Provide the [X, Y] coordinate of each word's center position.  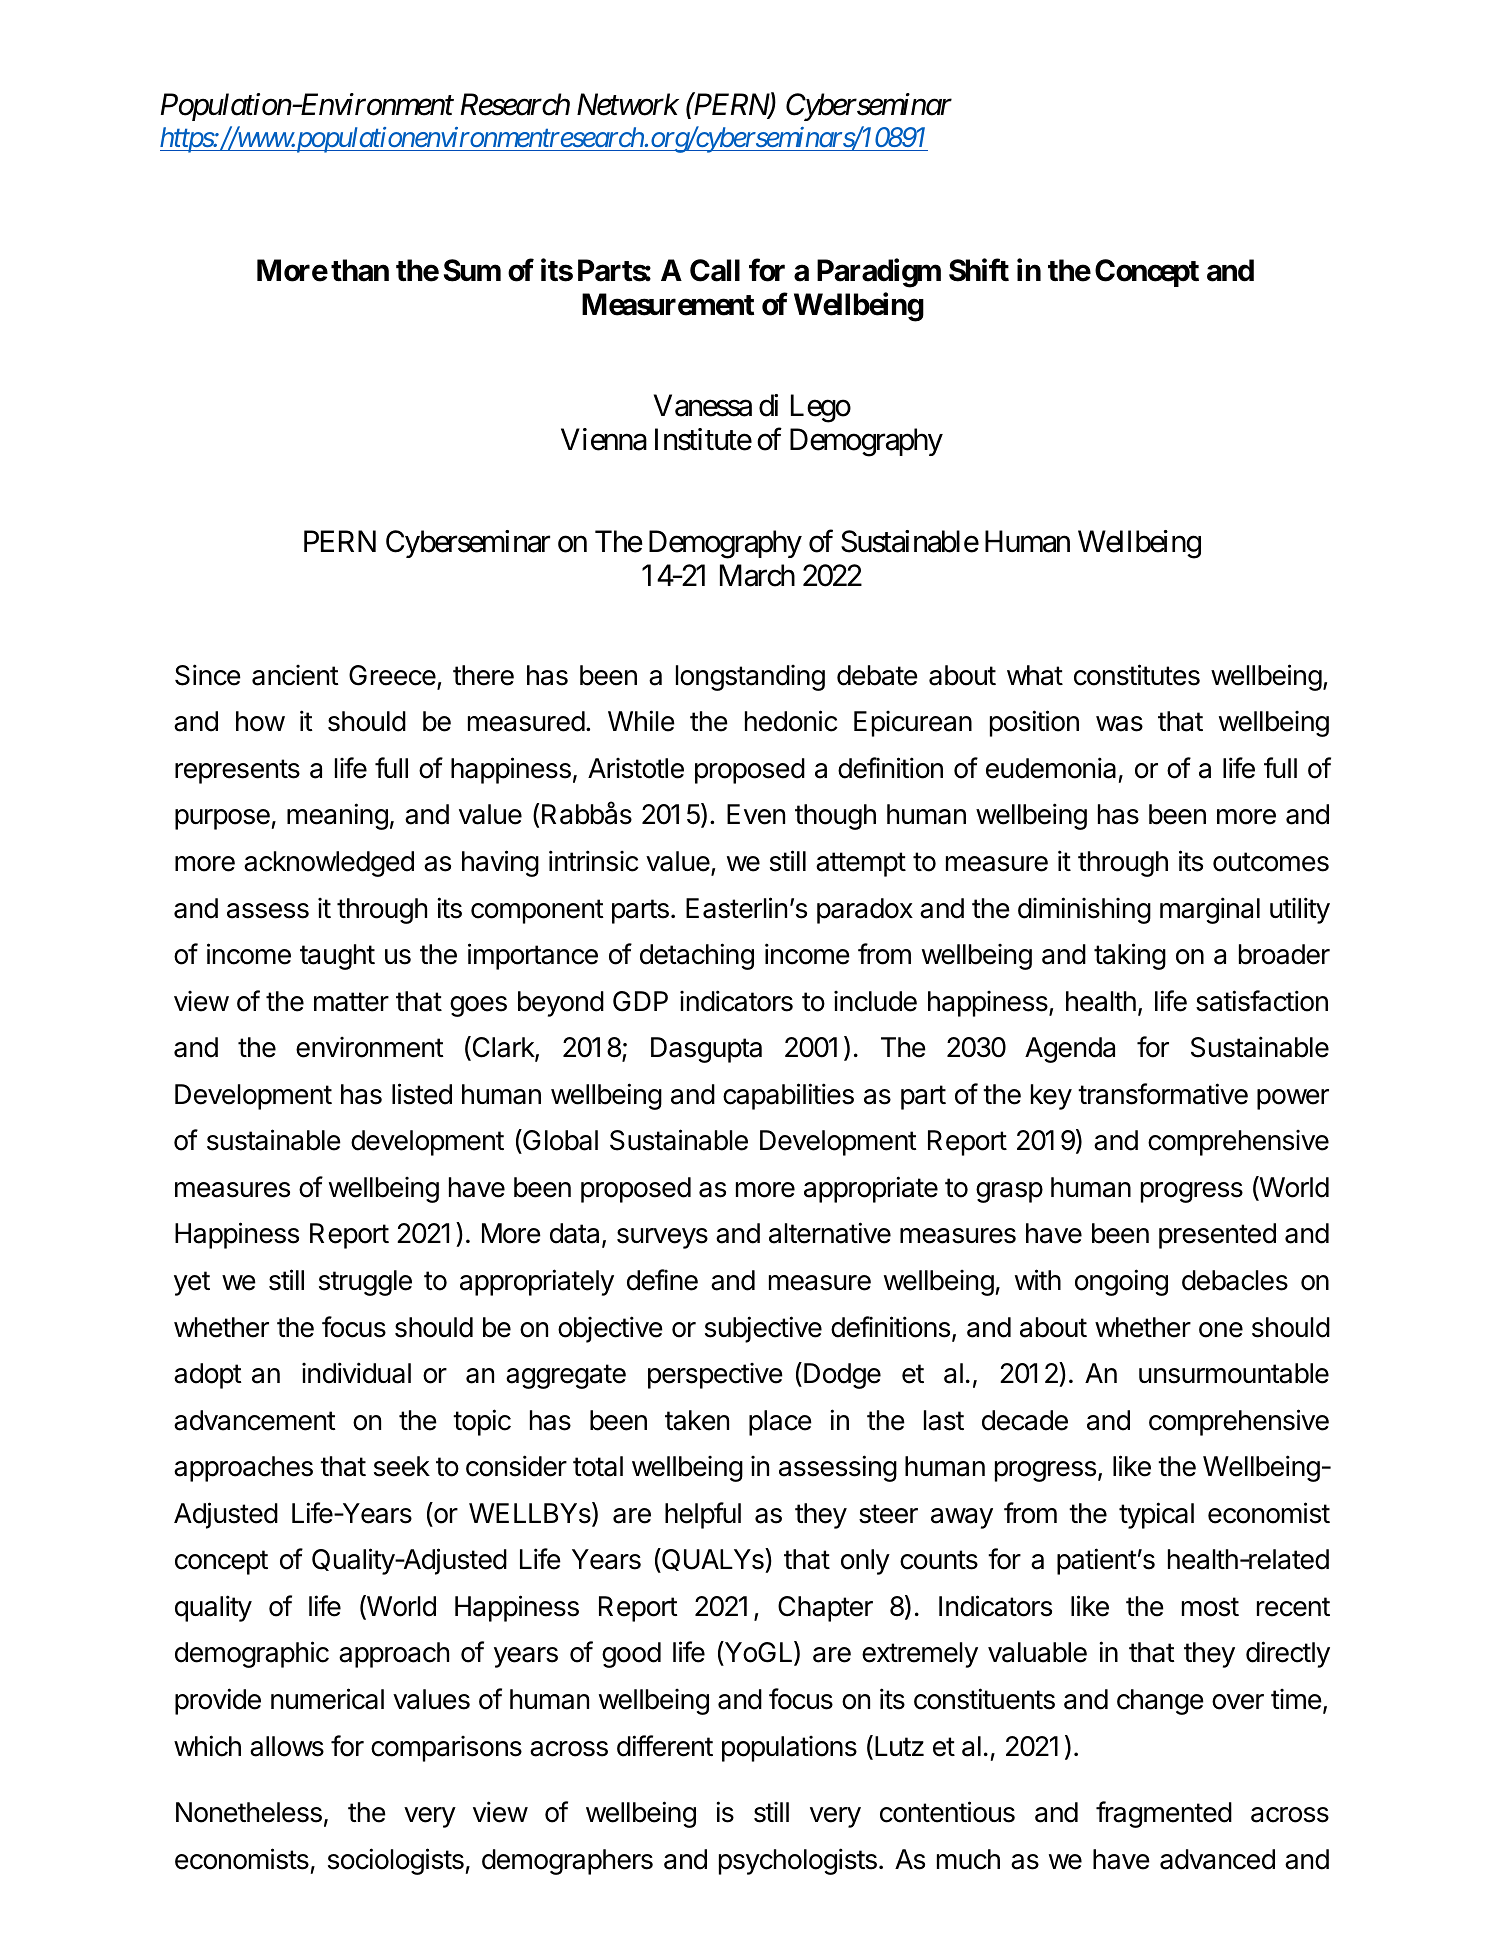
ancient [295, 675]
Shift [979, 270]
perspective [715, 1375]
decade [1025, 1420]
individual [356, 1373]
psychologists [798, 1861]
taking [1130, 956]
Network [628, 104]
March [757, 575]
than [360, 270]
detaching [697, 956]
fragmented [1164, 1814]
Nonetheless [249, 1812]
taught [337, 957]
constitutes [1137, 675]
